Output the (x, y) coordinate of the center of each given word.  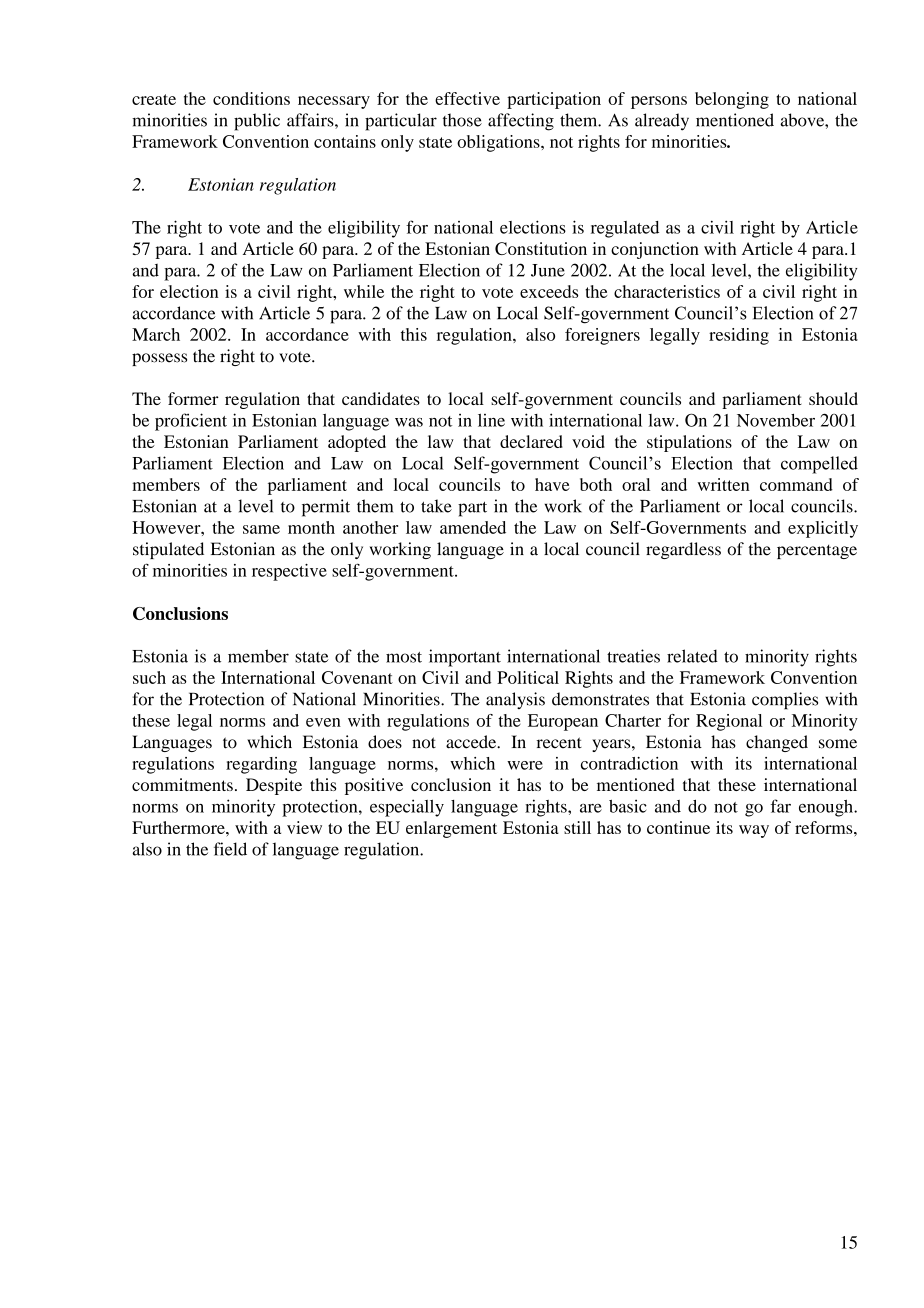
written (724, 484)
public (257, 122)
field (230, 849)
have (552, 484)
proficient (191, 422)
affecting (521, 122)
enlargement (451, 829)
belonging (732, 100)
